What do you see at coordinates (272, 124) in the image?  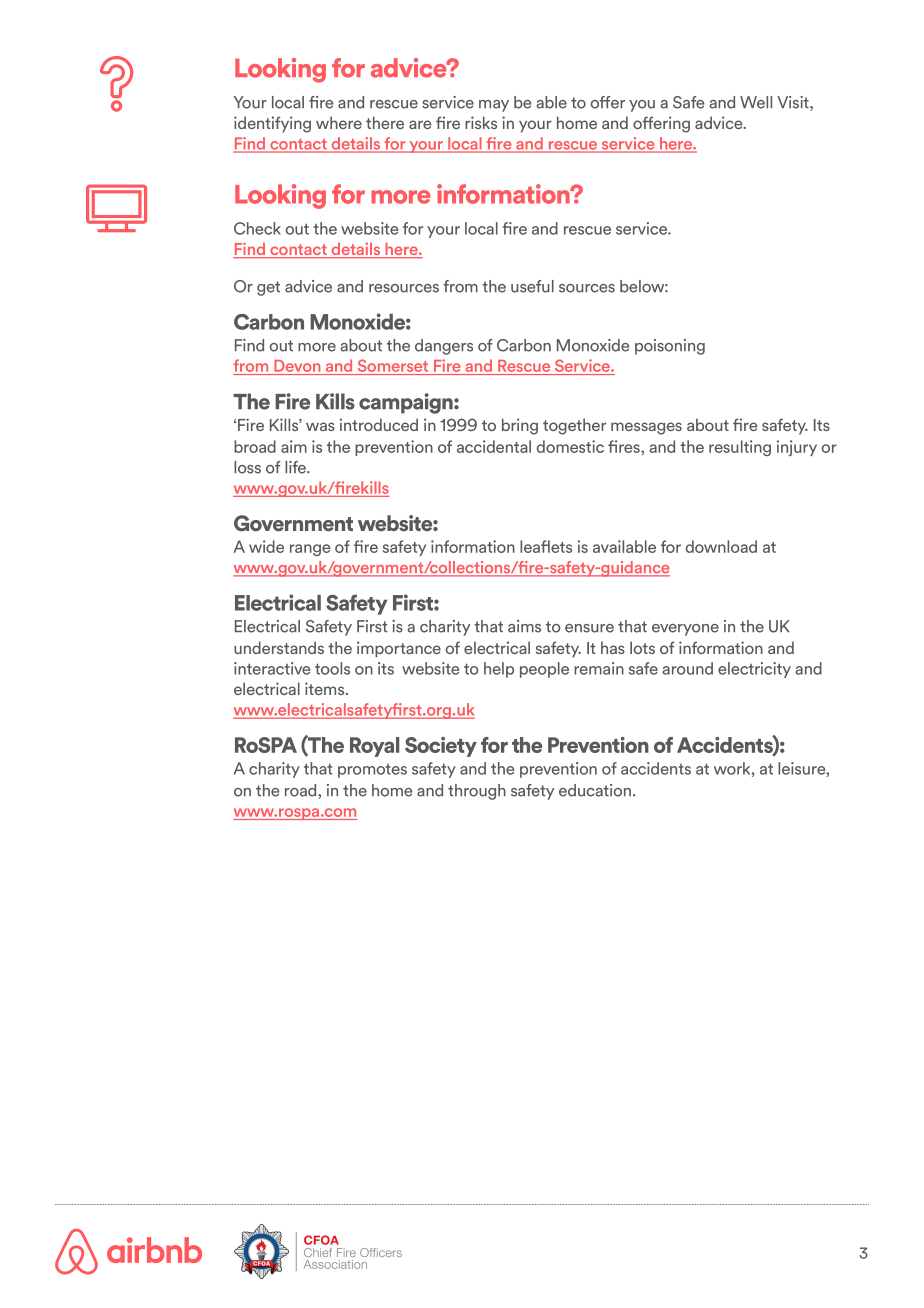 I see `identifying` at bounding box center [272, 124].
